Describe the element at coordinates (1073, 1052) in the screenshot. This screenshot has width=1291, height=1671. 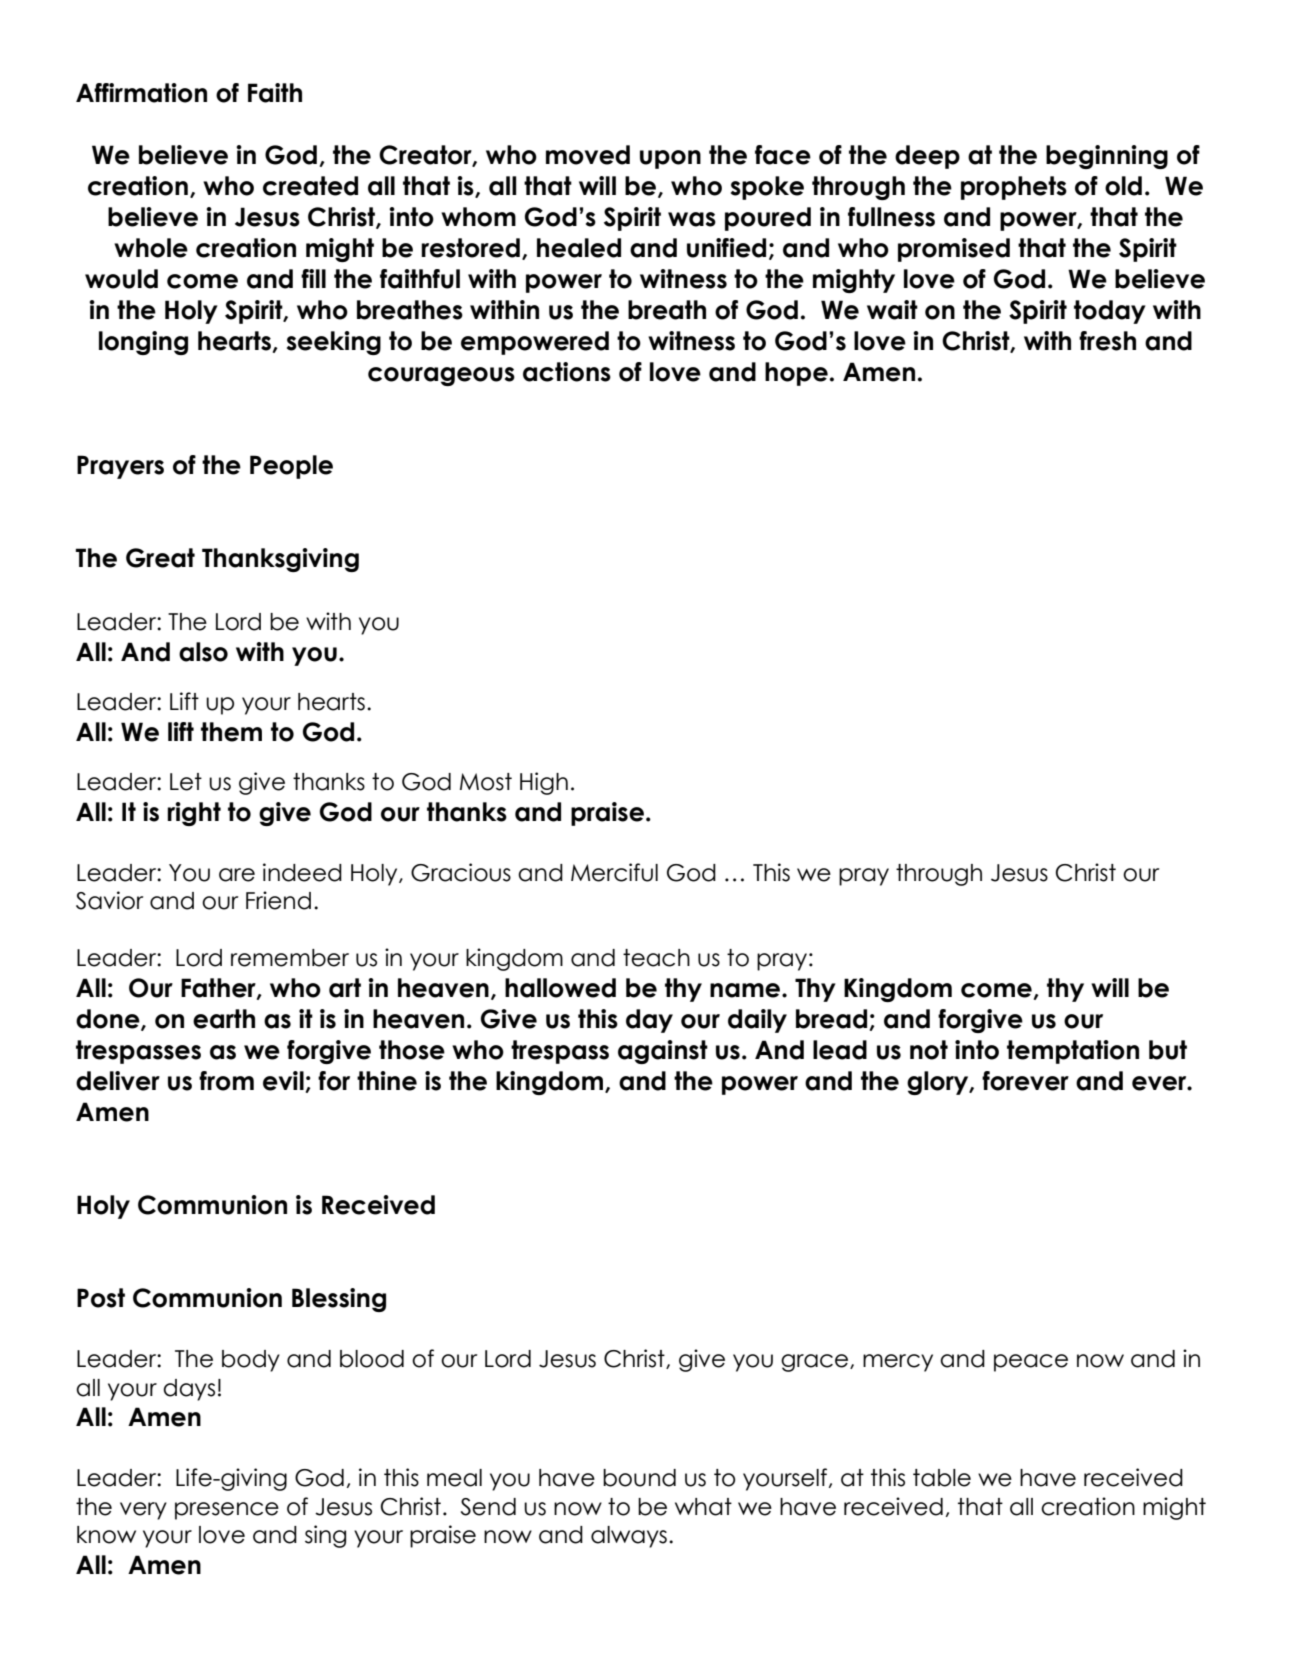
I see `temptation` at that location.
